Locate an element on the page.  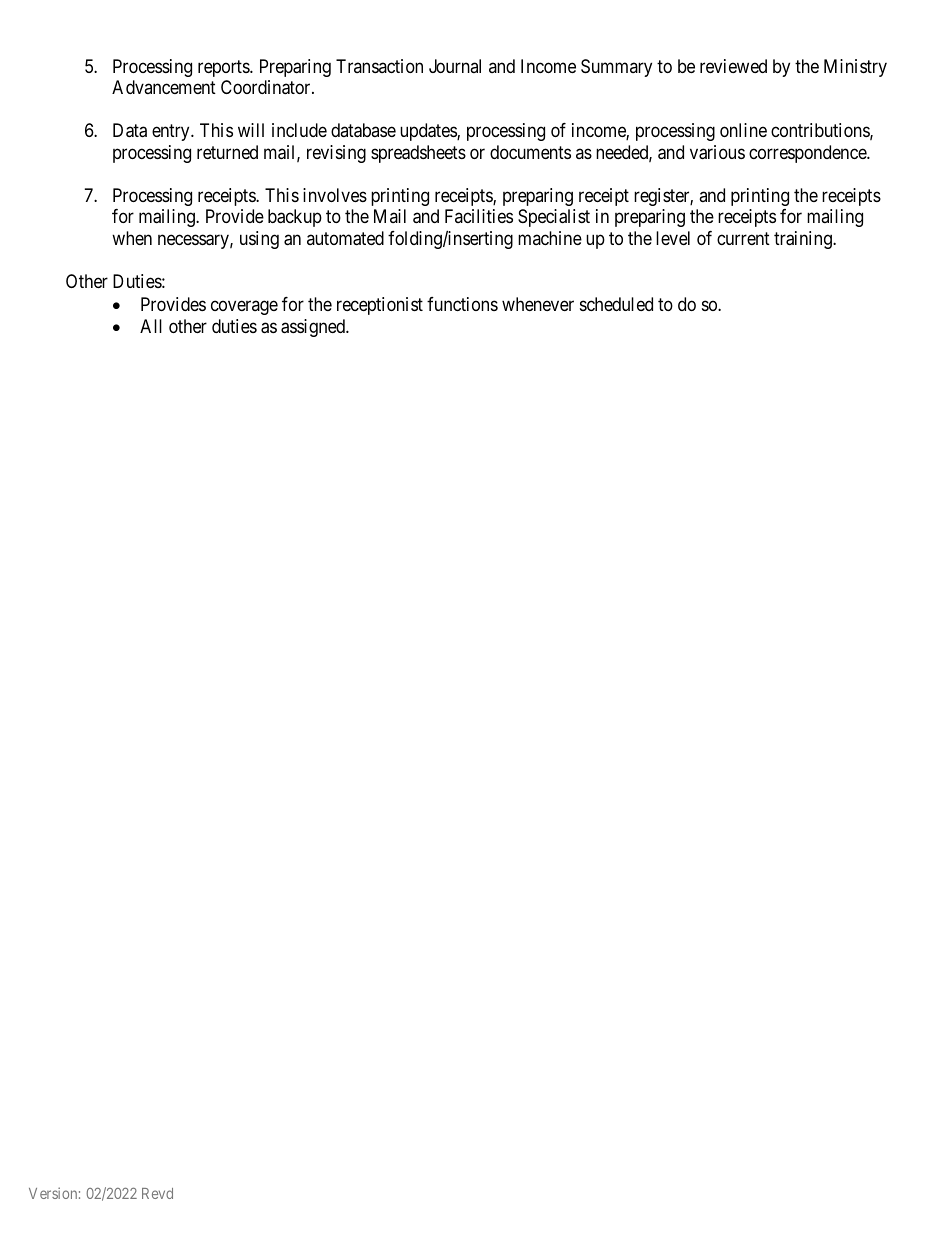
machine is located at coordinates (550, 238).
